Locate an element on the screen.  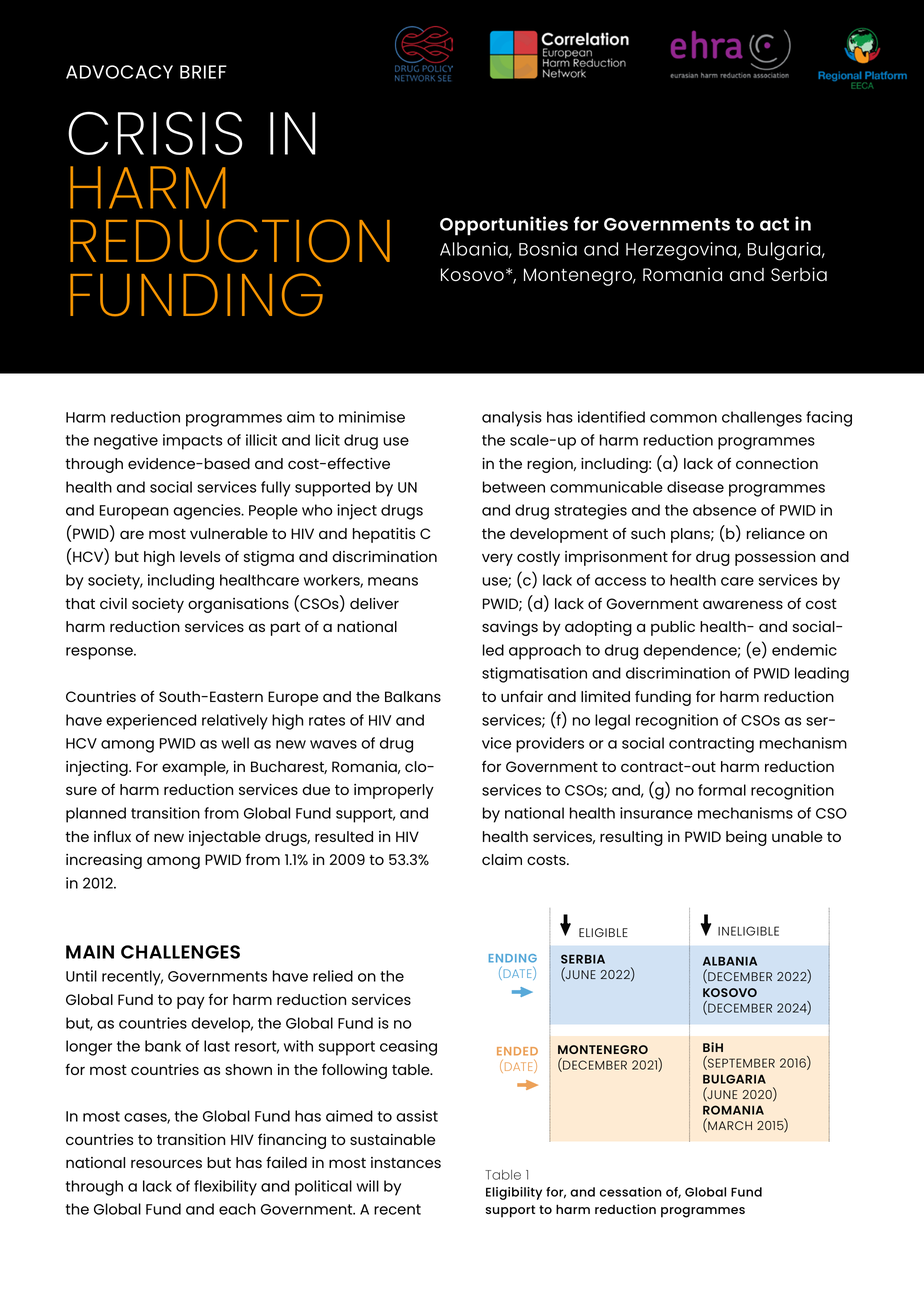
Herzegovina is located at coordinates (682, 251).
